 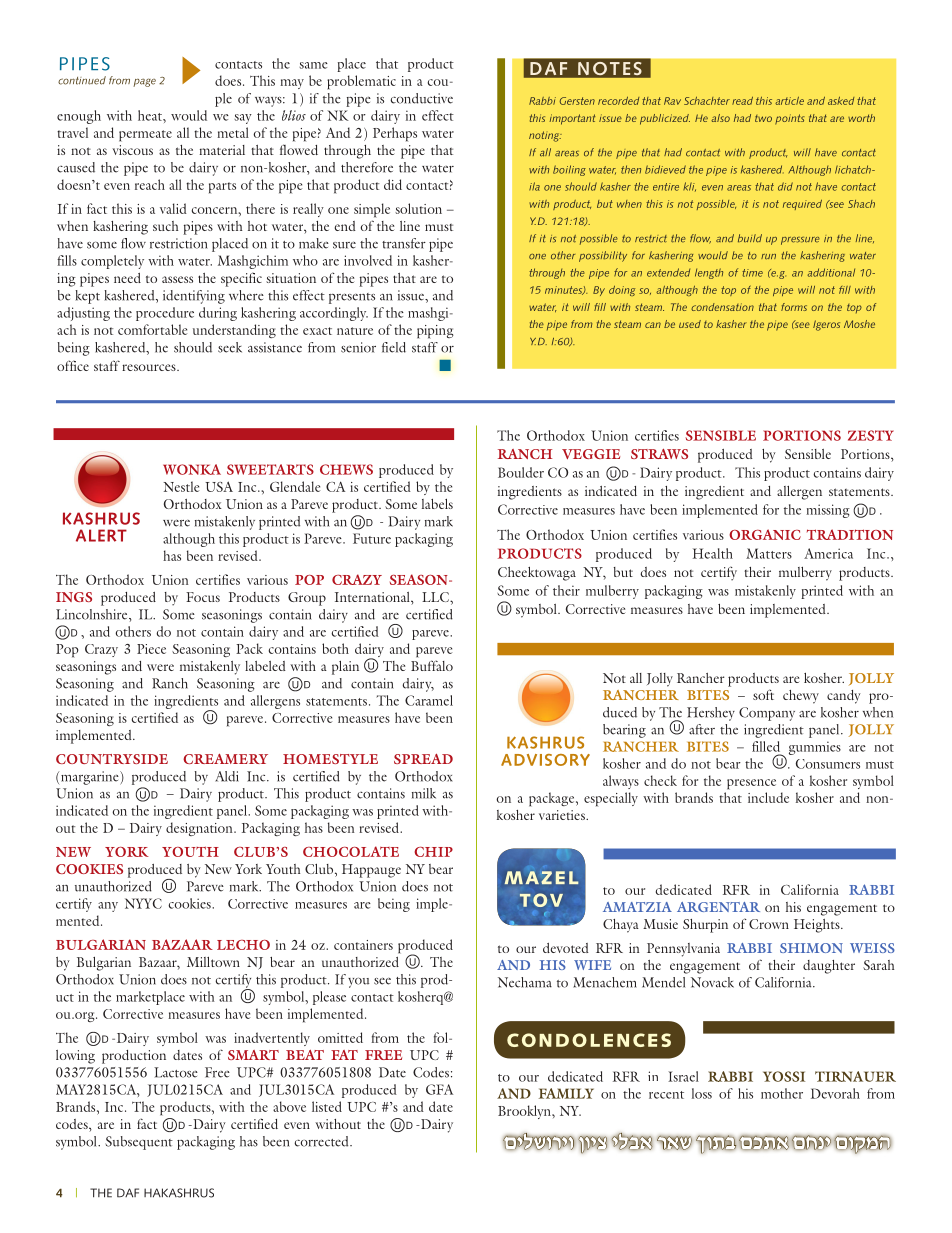 I want to click on Matters, so click(x=769, y=553).
